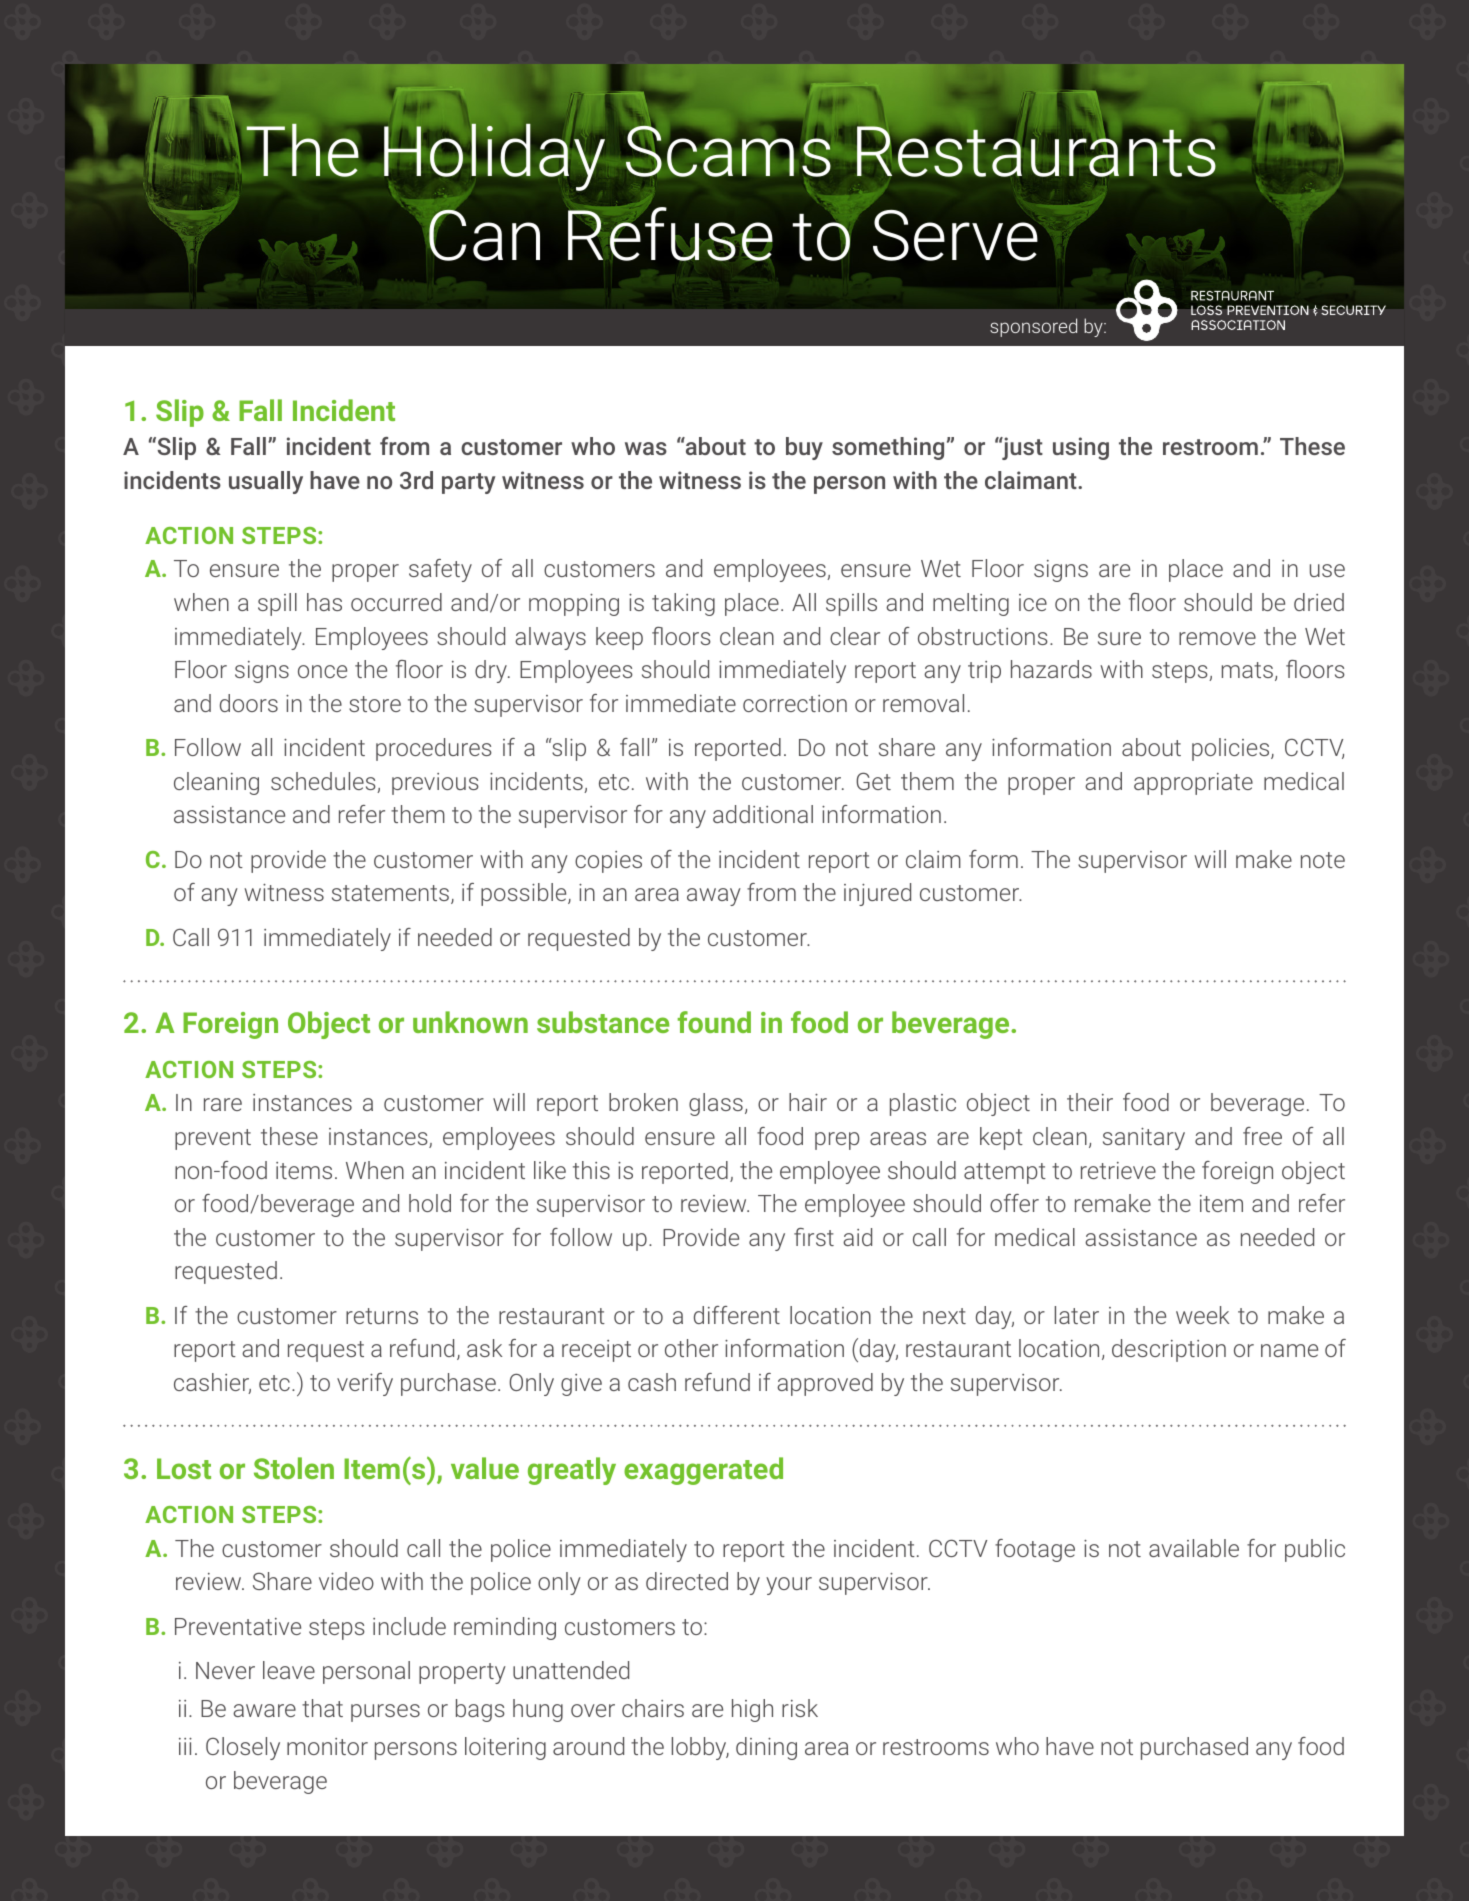  What do you see at coordinates (752, 1710) in the page?
I see `high` at bounding box center [752, 1710].
